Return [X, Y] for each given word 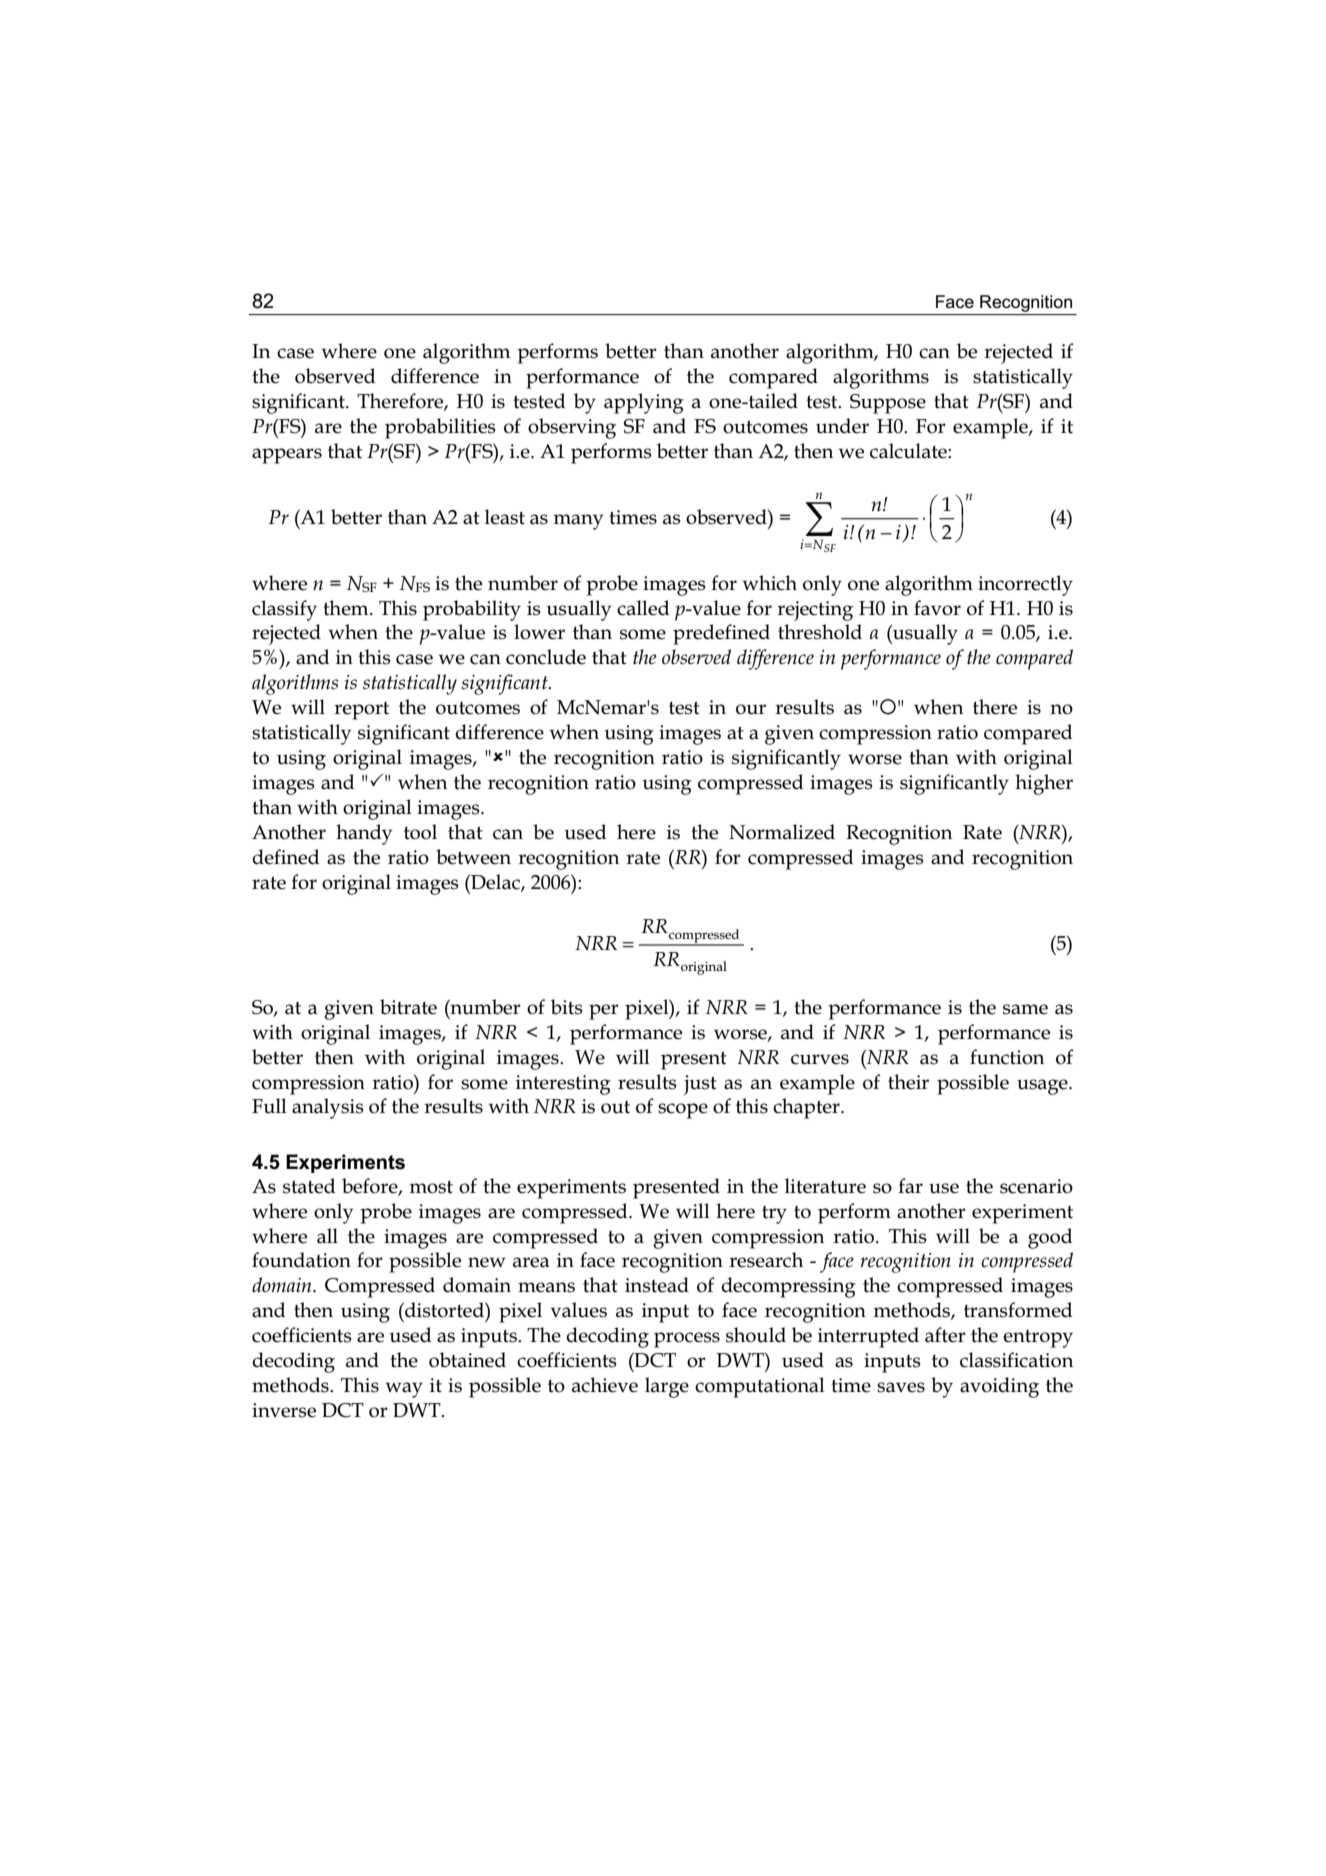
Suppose [888, 404]
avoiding [999, 1387]
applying [644, 403]
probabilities [440, 428]
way [404, 1390]
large [667, 1387]
